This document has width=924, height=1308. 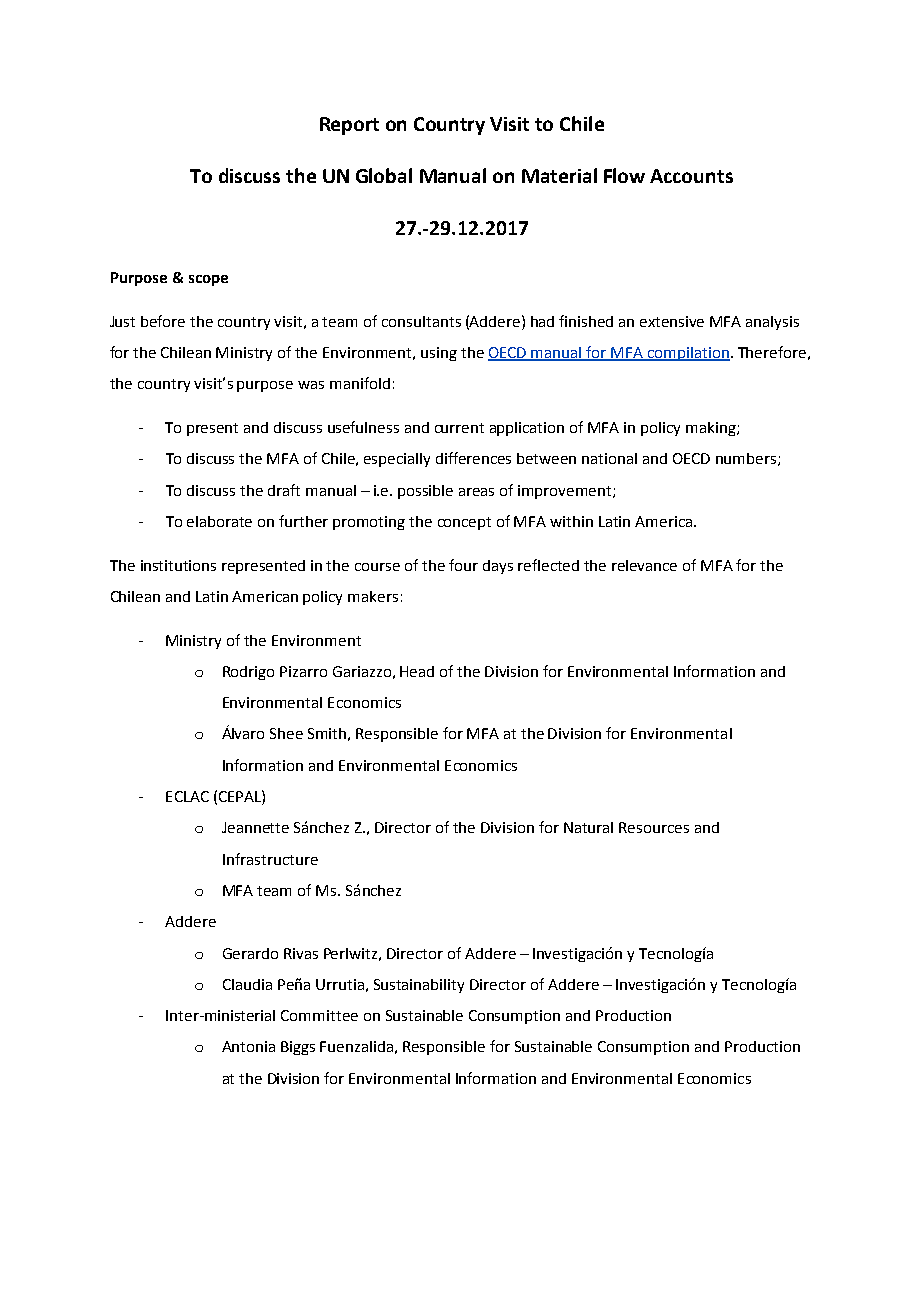 What do you see at coordinates (417, 671) in the document?
I see `Head` at bounding box center [417, 671].
